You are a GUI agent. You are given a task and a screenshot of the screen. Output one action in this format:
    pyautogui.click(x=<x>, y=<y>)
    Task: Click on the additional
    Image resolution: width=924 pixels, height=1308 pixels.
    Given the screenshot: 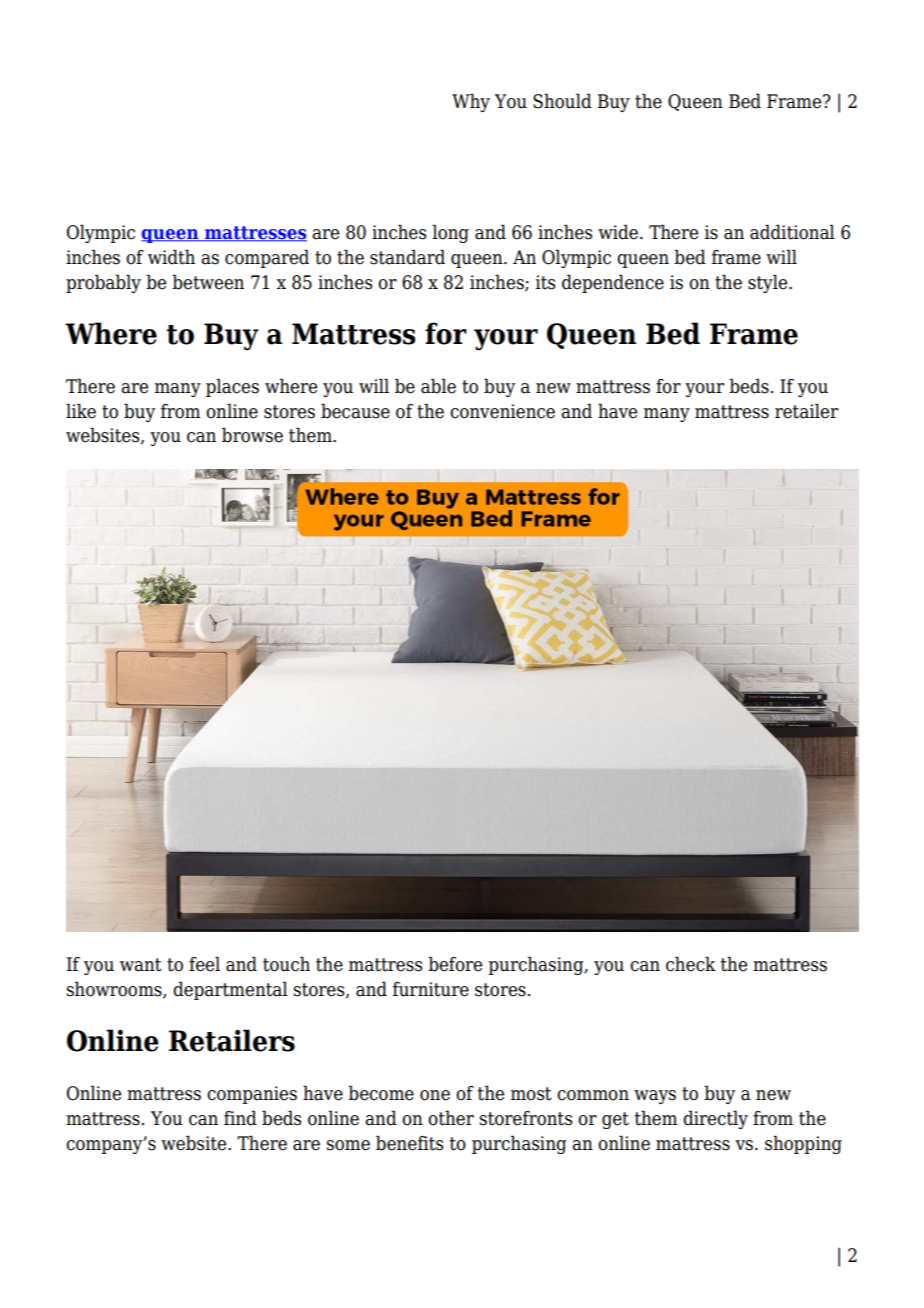 What is the action you would take?
    pyautogui.click(x=792, y=232)
